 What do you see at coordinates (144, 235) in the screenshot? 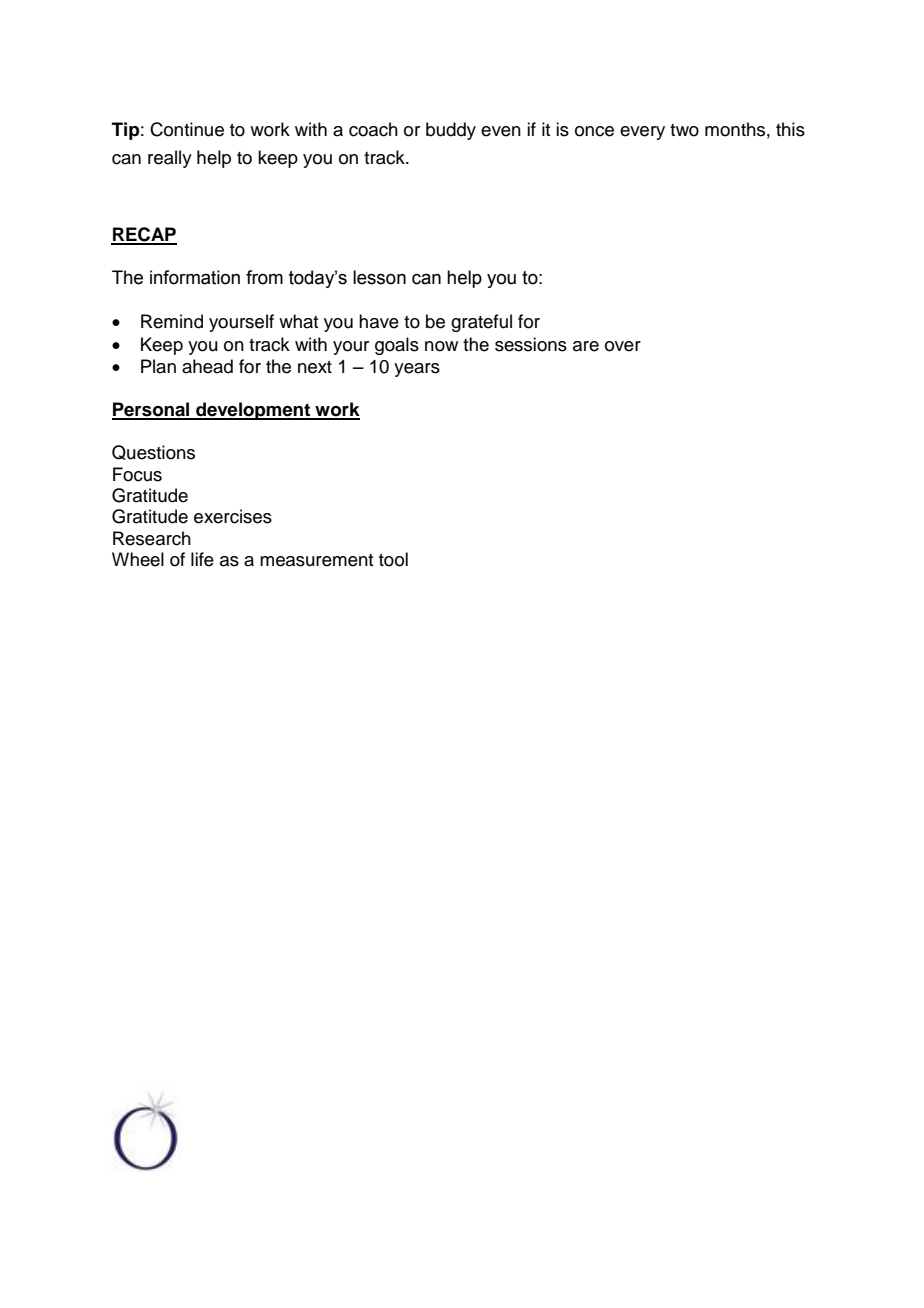
I see `RECAP` at bounding box center [144, 235].
